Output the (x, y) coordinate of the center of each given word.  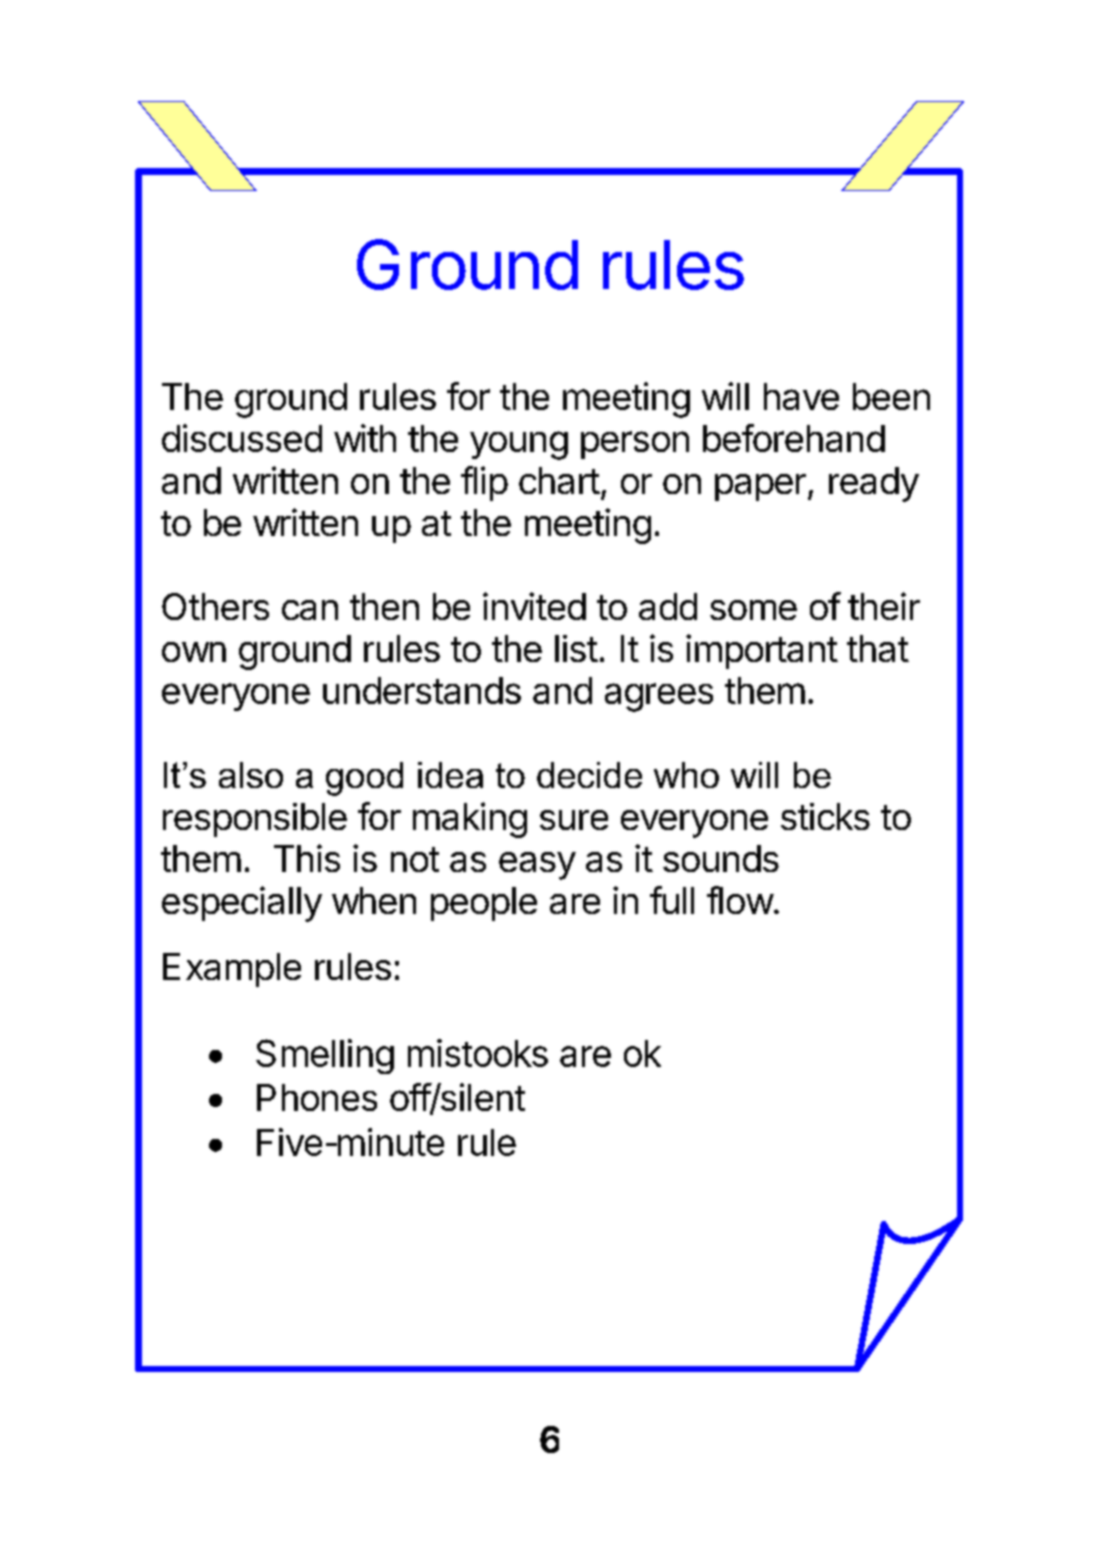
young (519, 445)
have (801, 396)
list (576, 648)
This (307, 858)
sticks (825, 816)
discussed (242, 438)
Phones (317, 1097)
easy (537, 866)
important (762, 651)
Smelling (325, 1056)
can (310, 610)
